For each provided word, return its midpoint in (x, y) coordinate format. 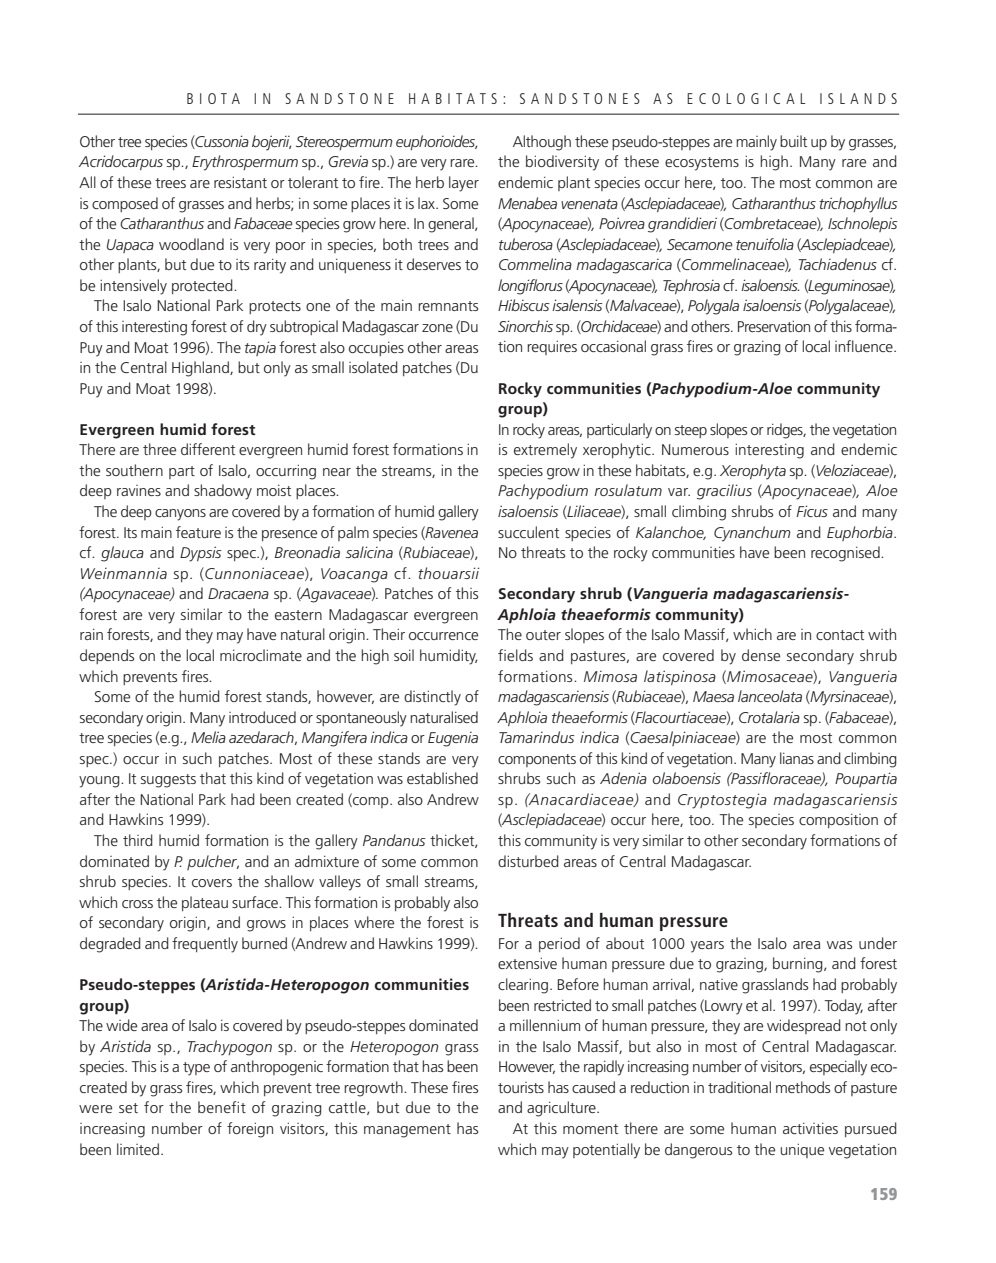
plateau (205, 903)
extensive (527, 963)
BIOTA (213, 98)
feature (198, 532)
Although (542, 143)
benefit (222, 1107)
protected (203, 286)
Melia (208, 737)
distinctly (432, 698)
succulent (528, 532)
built (793, 141)
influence (865, 346)
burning (799, 965)
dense (761, 655)
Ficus (812, 511)
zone (437, 328)
